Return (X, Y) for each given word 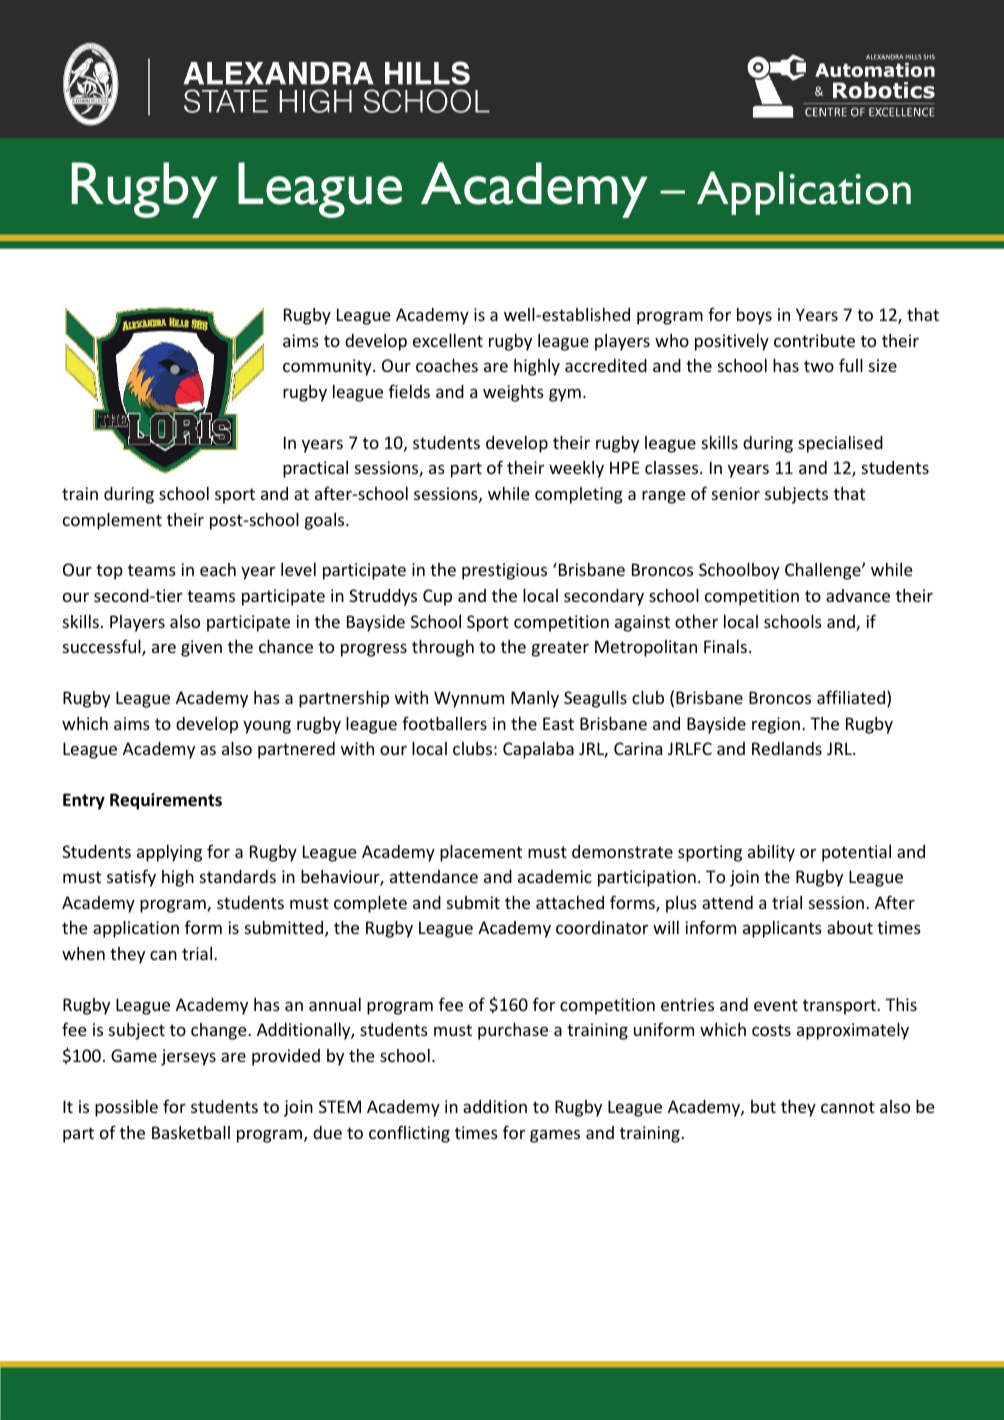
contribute (814, 340)
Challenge (824, 571)
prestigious (504, 571)
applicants (782, 929)
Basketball (191, 1132)
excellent (448, 340)
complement (112, 521)
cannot (848, 1107)
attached (570, 902)
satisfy (131, 878)
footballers (444, 723)
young (267, 727)
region (777, 725)
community (328, 367)
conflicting (409, 1134)
